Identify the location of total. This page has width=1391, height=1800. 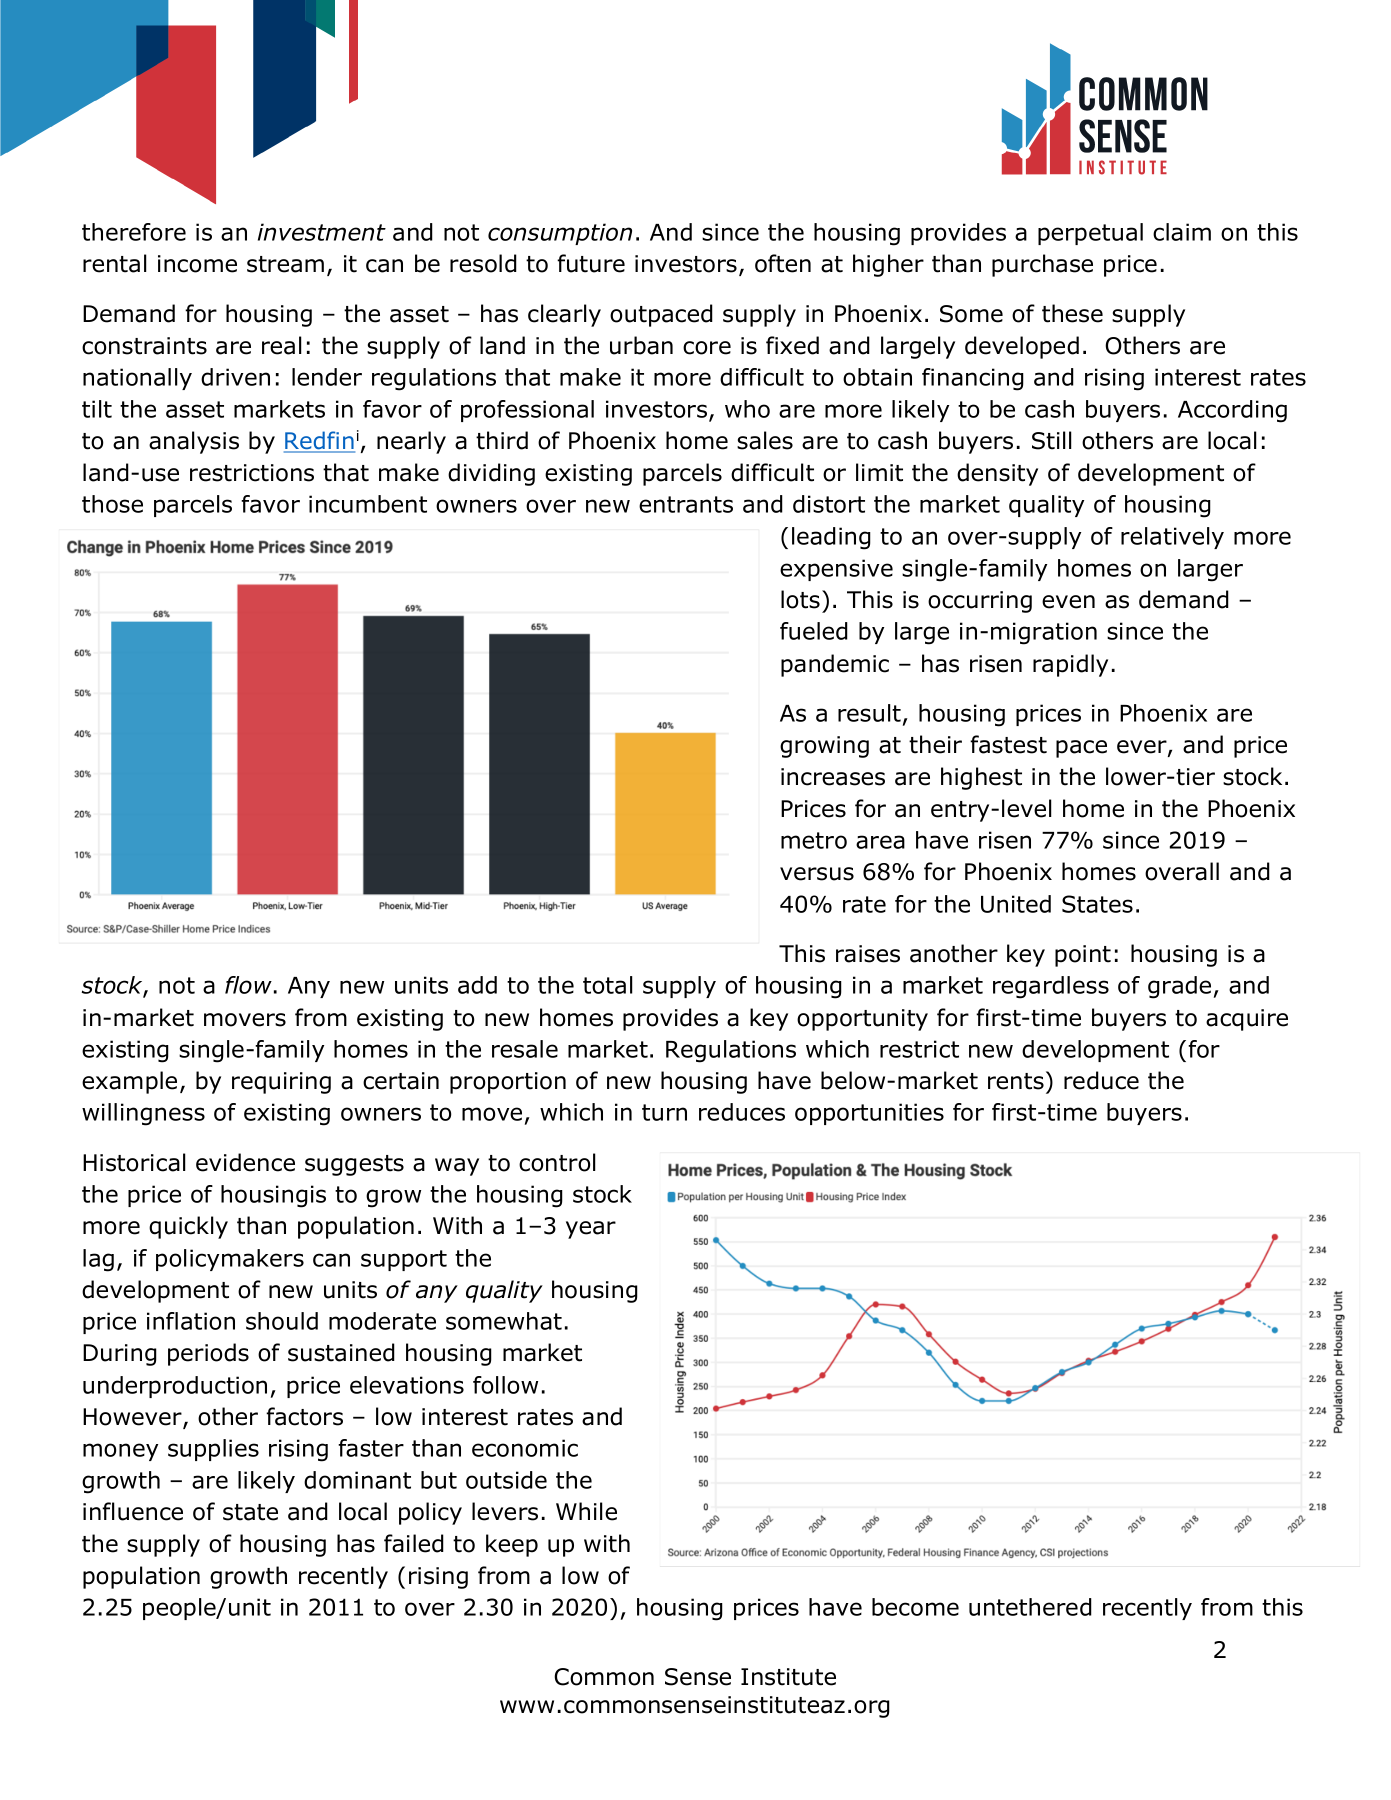
(608, 985).
